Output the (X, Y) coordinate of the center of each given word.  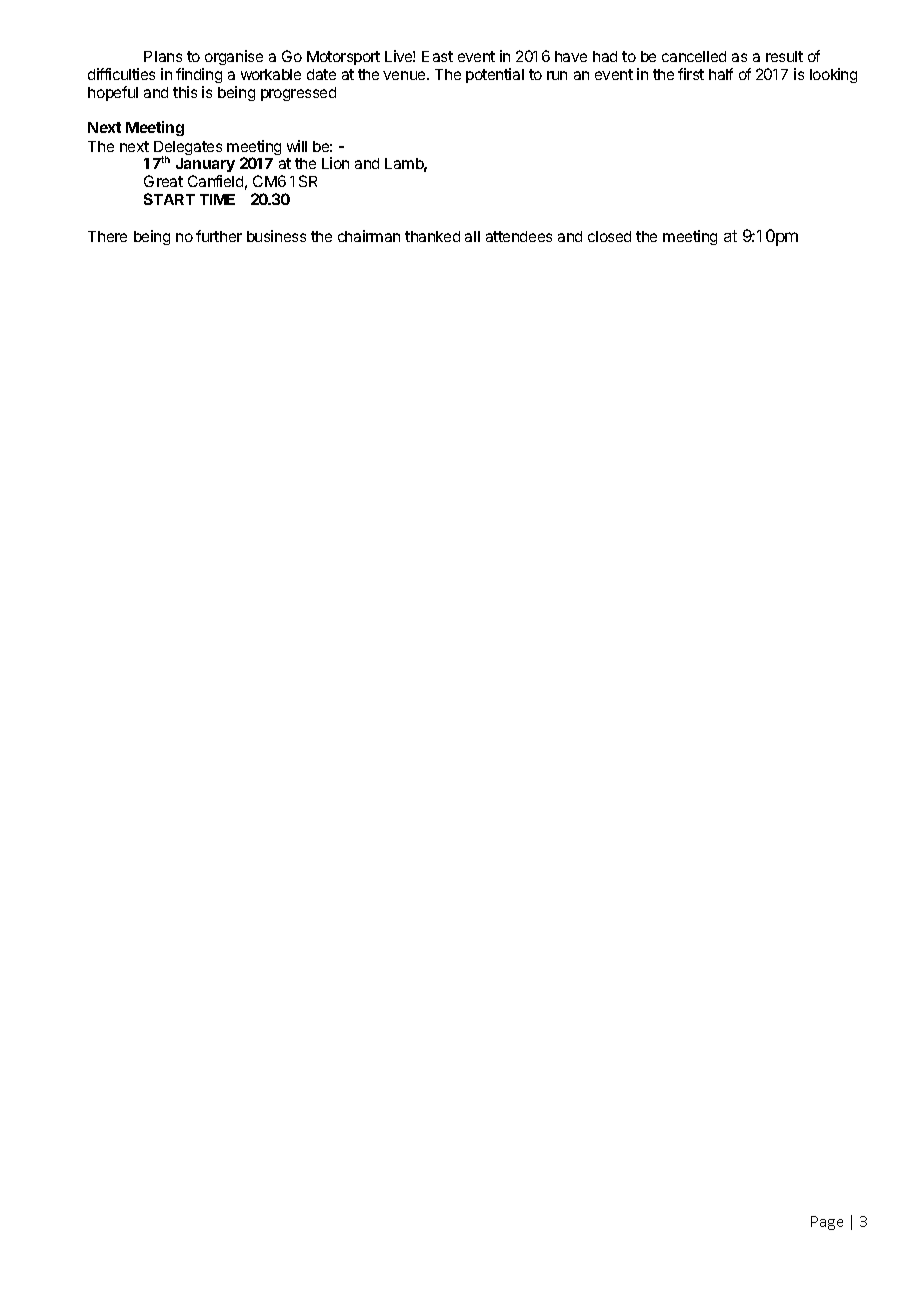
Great (163, 181)
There (107, 236)
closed (609, 236)
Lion (335, 163)
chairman (369, 236)
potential (495, 75)
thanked (432, 236)
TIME (217, 199)
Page (827, 1223)
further (219, 236)
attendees (519, 236)
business (276, 236)
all (472, 236)
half (721, 74)
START (169, 199)
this (185, 92)
